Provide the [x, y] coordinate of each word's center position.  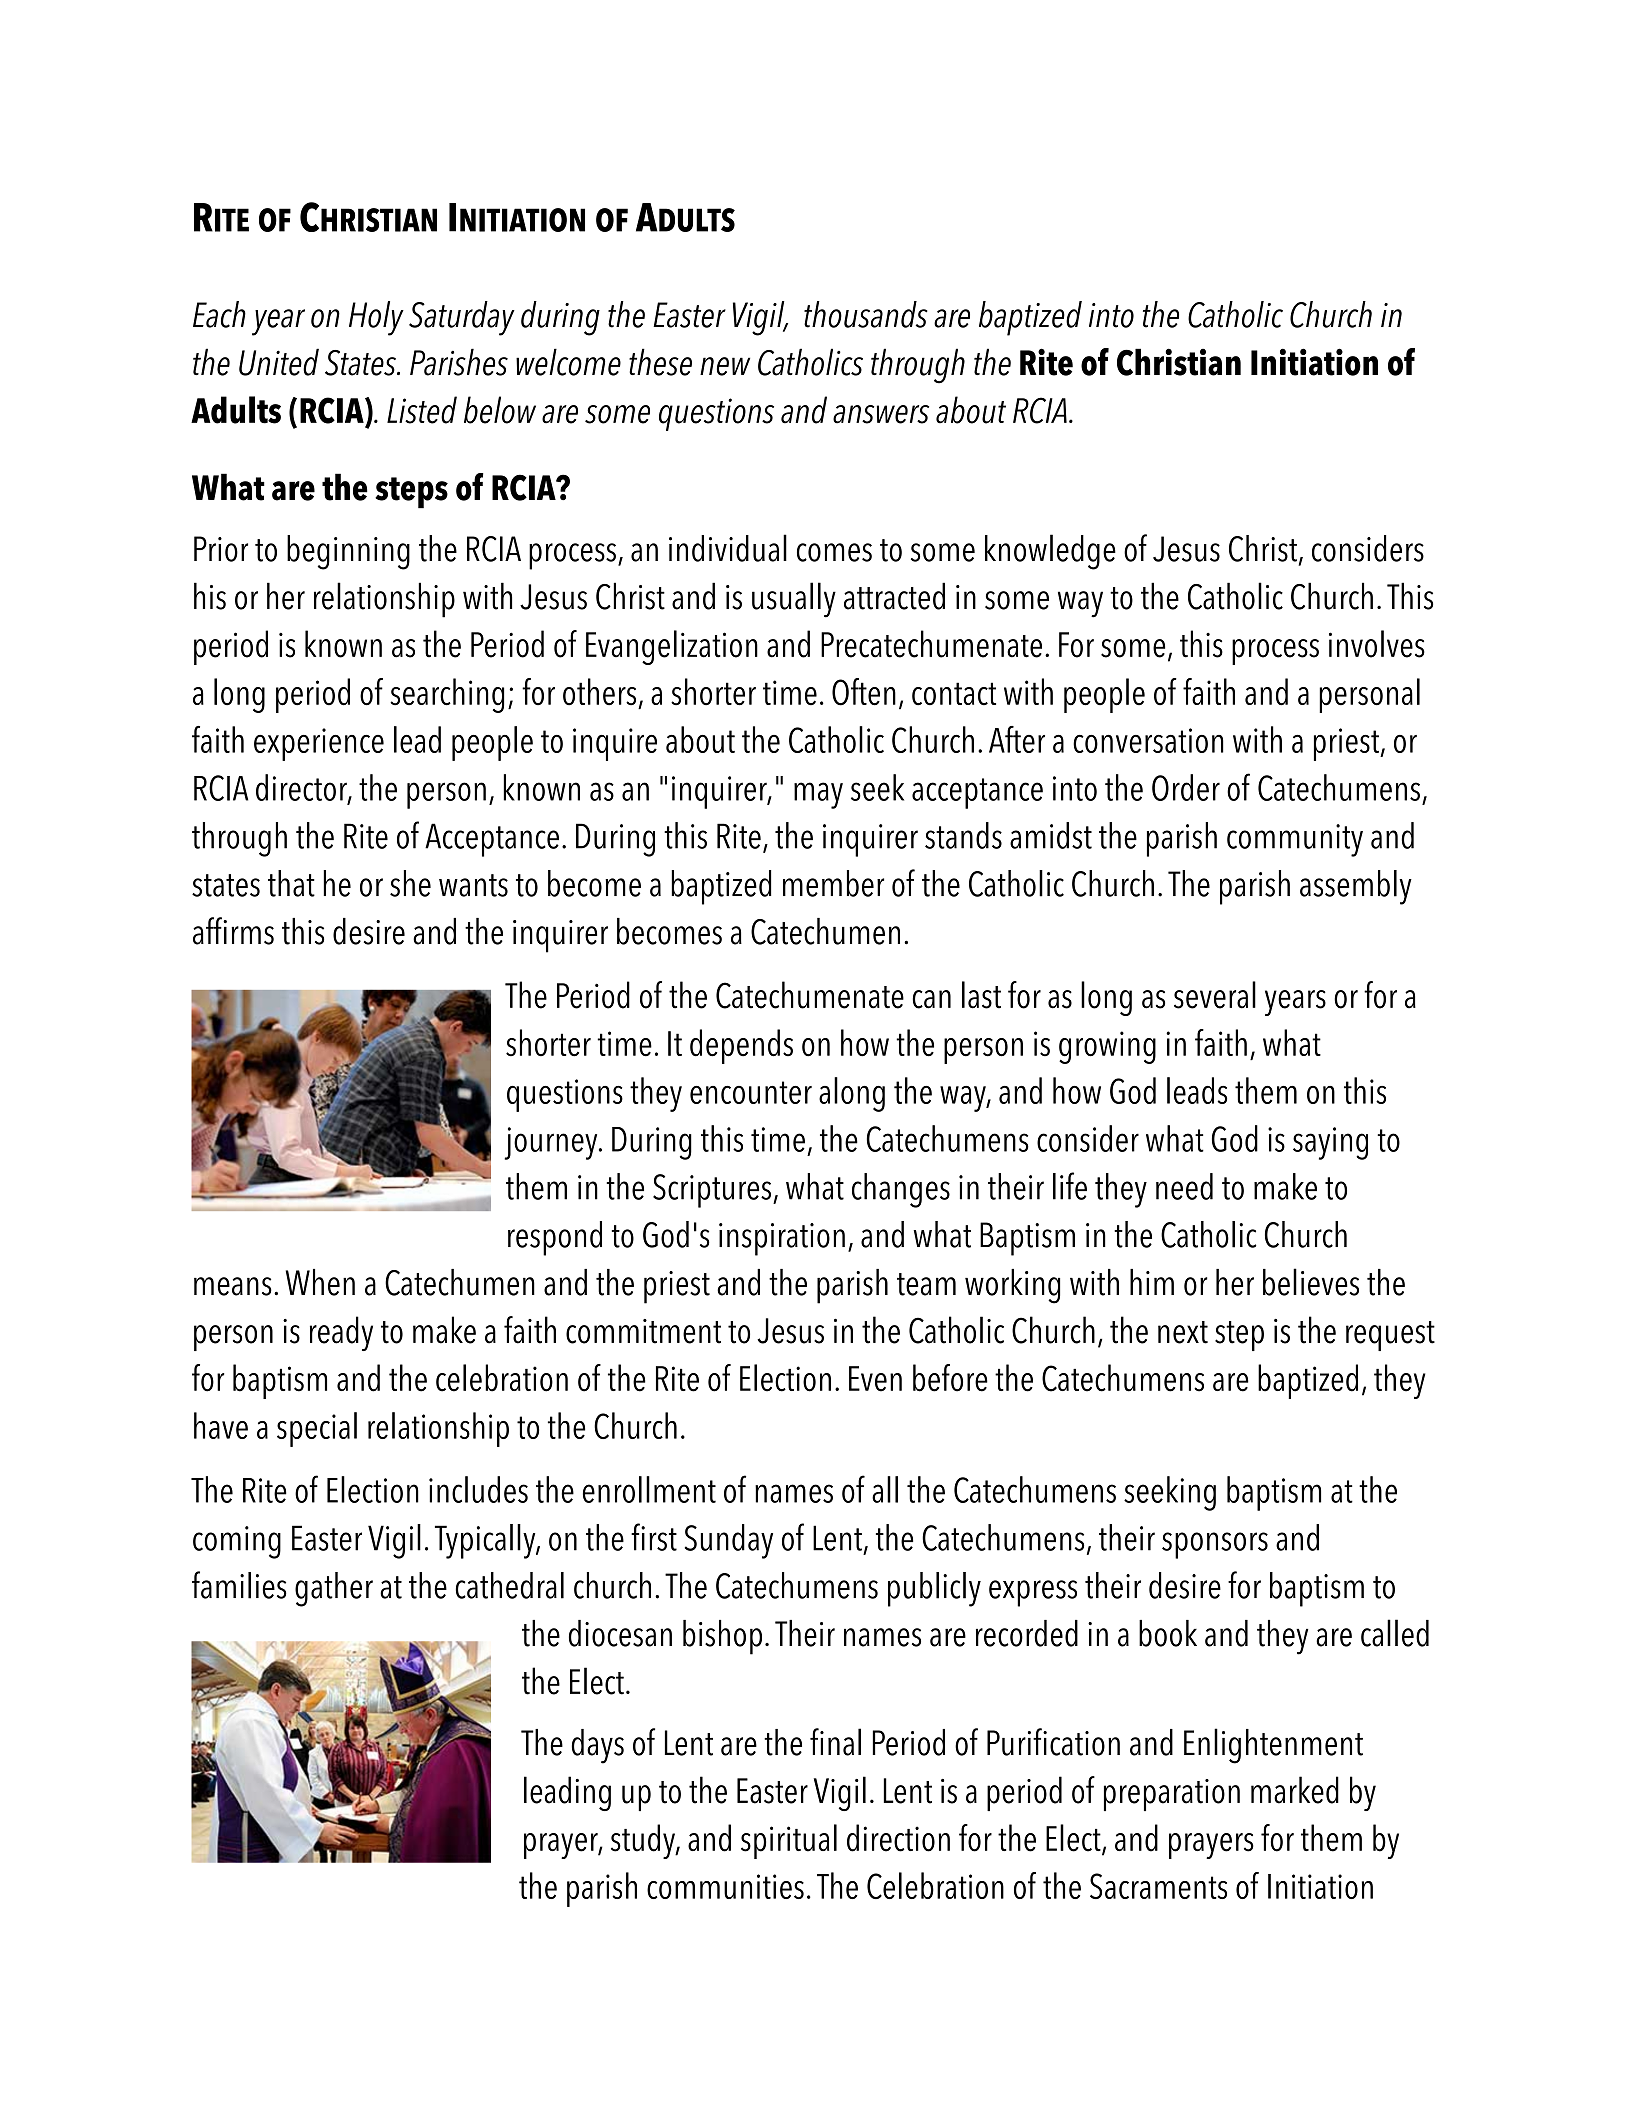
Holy [376, 318]
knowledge [1050, 552]
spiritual [789, 1841]
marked [1295, 1790]
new [725, 366]
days [598, 1746]
